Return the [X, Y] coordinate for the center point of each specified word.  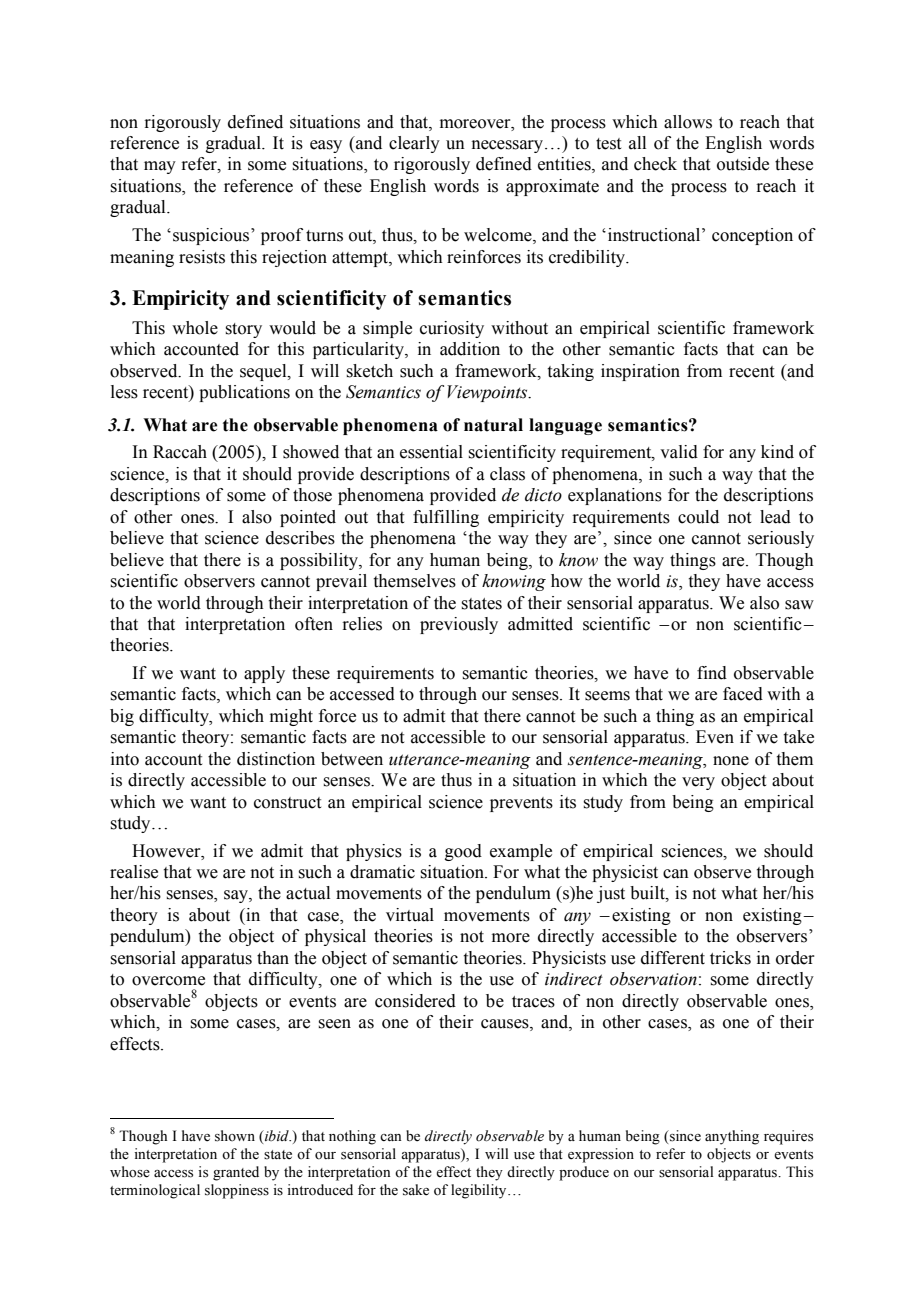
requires [788, 1137]
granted [236, 1173]
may [160, 167]
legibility [480, 1191]
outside [743, 164]
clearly [414, 144]
